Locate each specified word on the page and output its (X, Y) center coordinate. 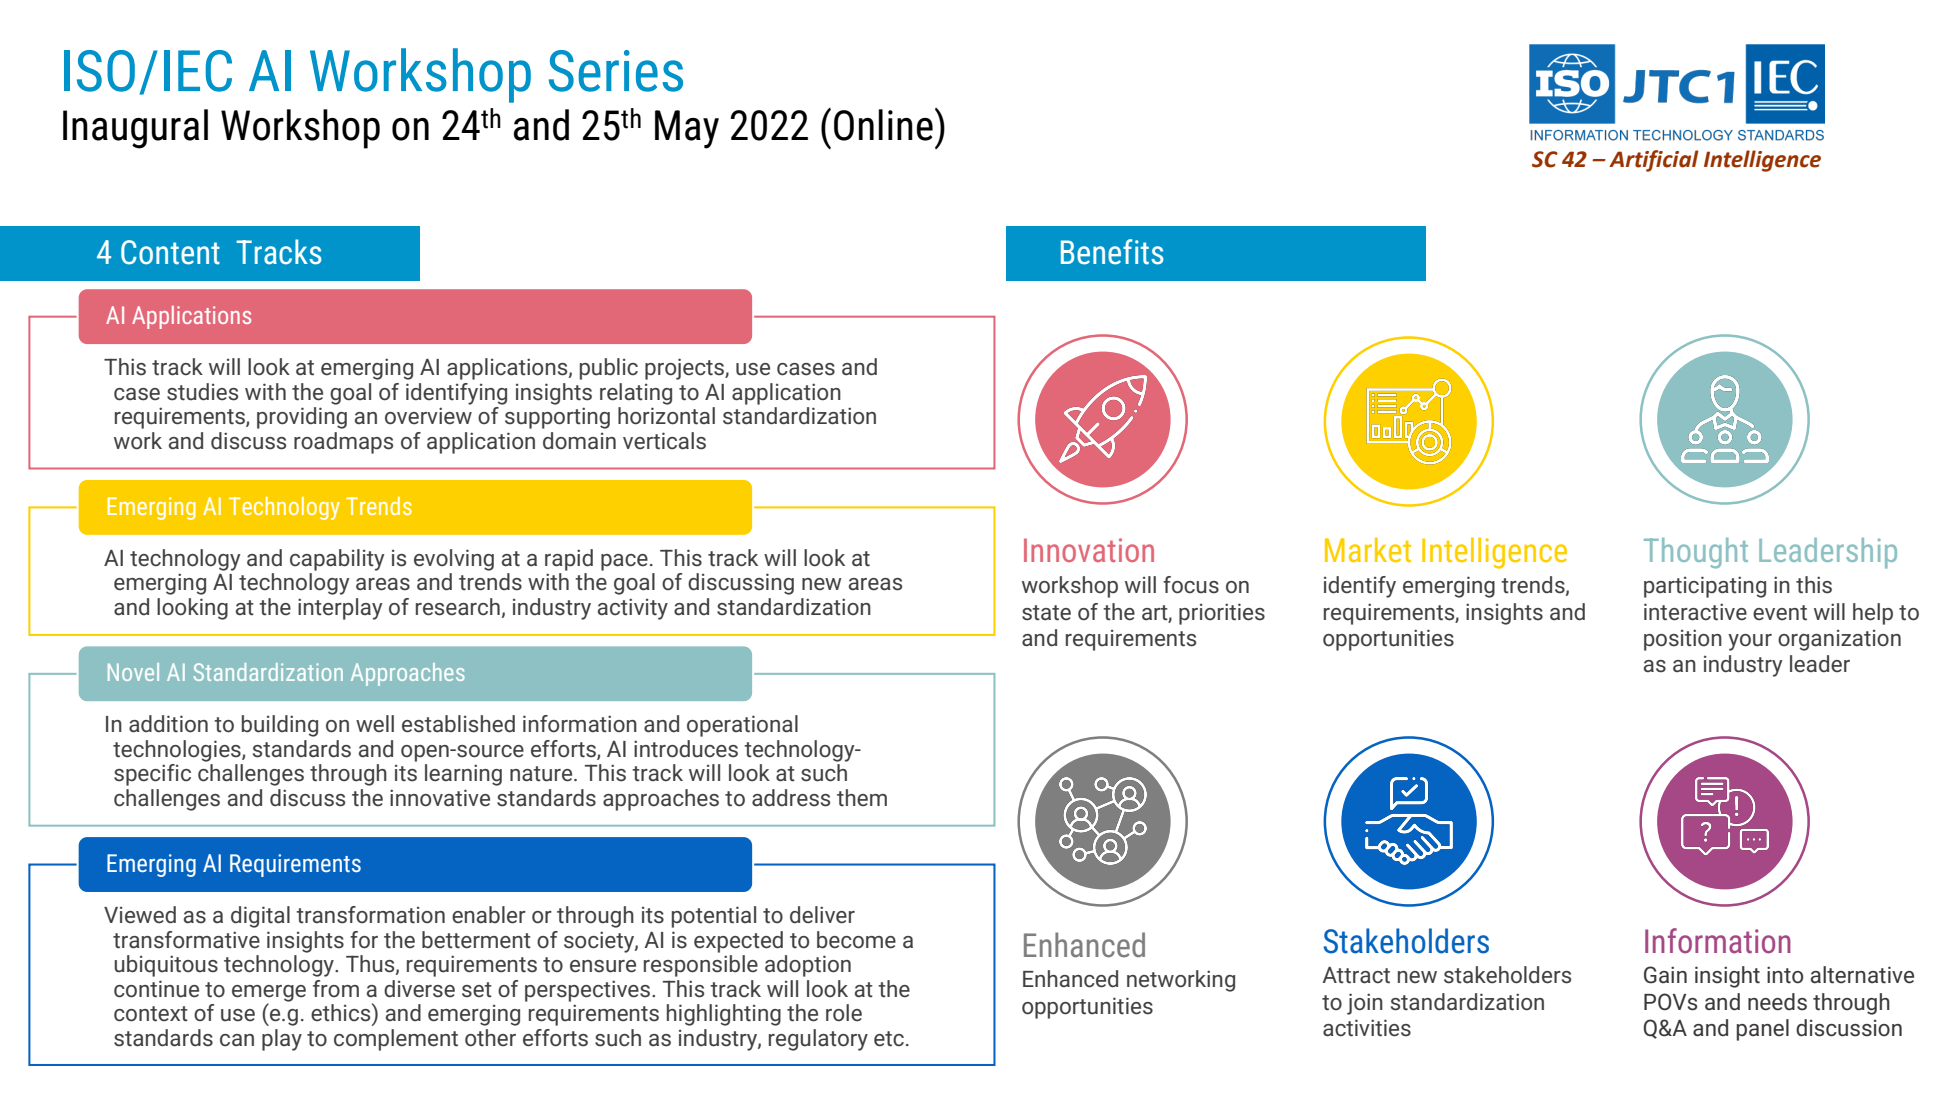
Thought (1696, 553)
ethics (342, 1012)
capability (337, 560)
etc (889, 1039)
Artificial (1654, 161)
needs (1777, 1002)
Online (883, 125)
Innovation (1089, 550)
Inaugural (135, 129)
